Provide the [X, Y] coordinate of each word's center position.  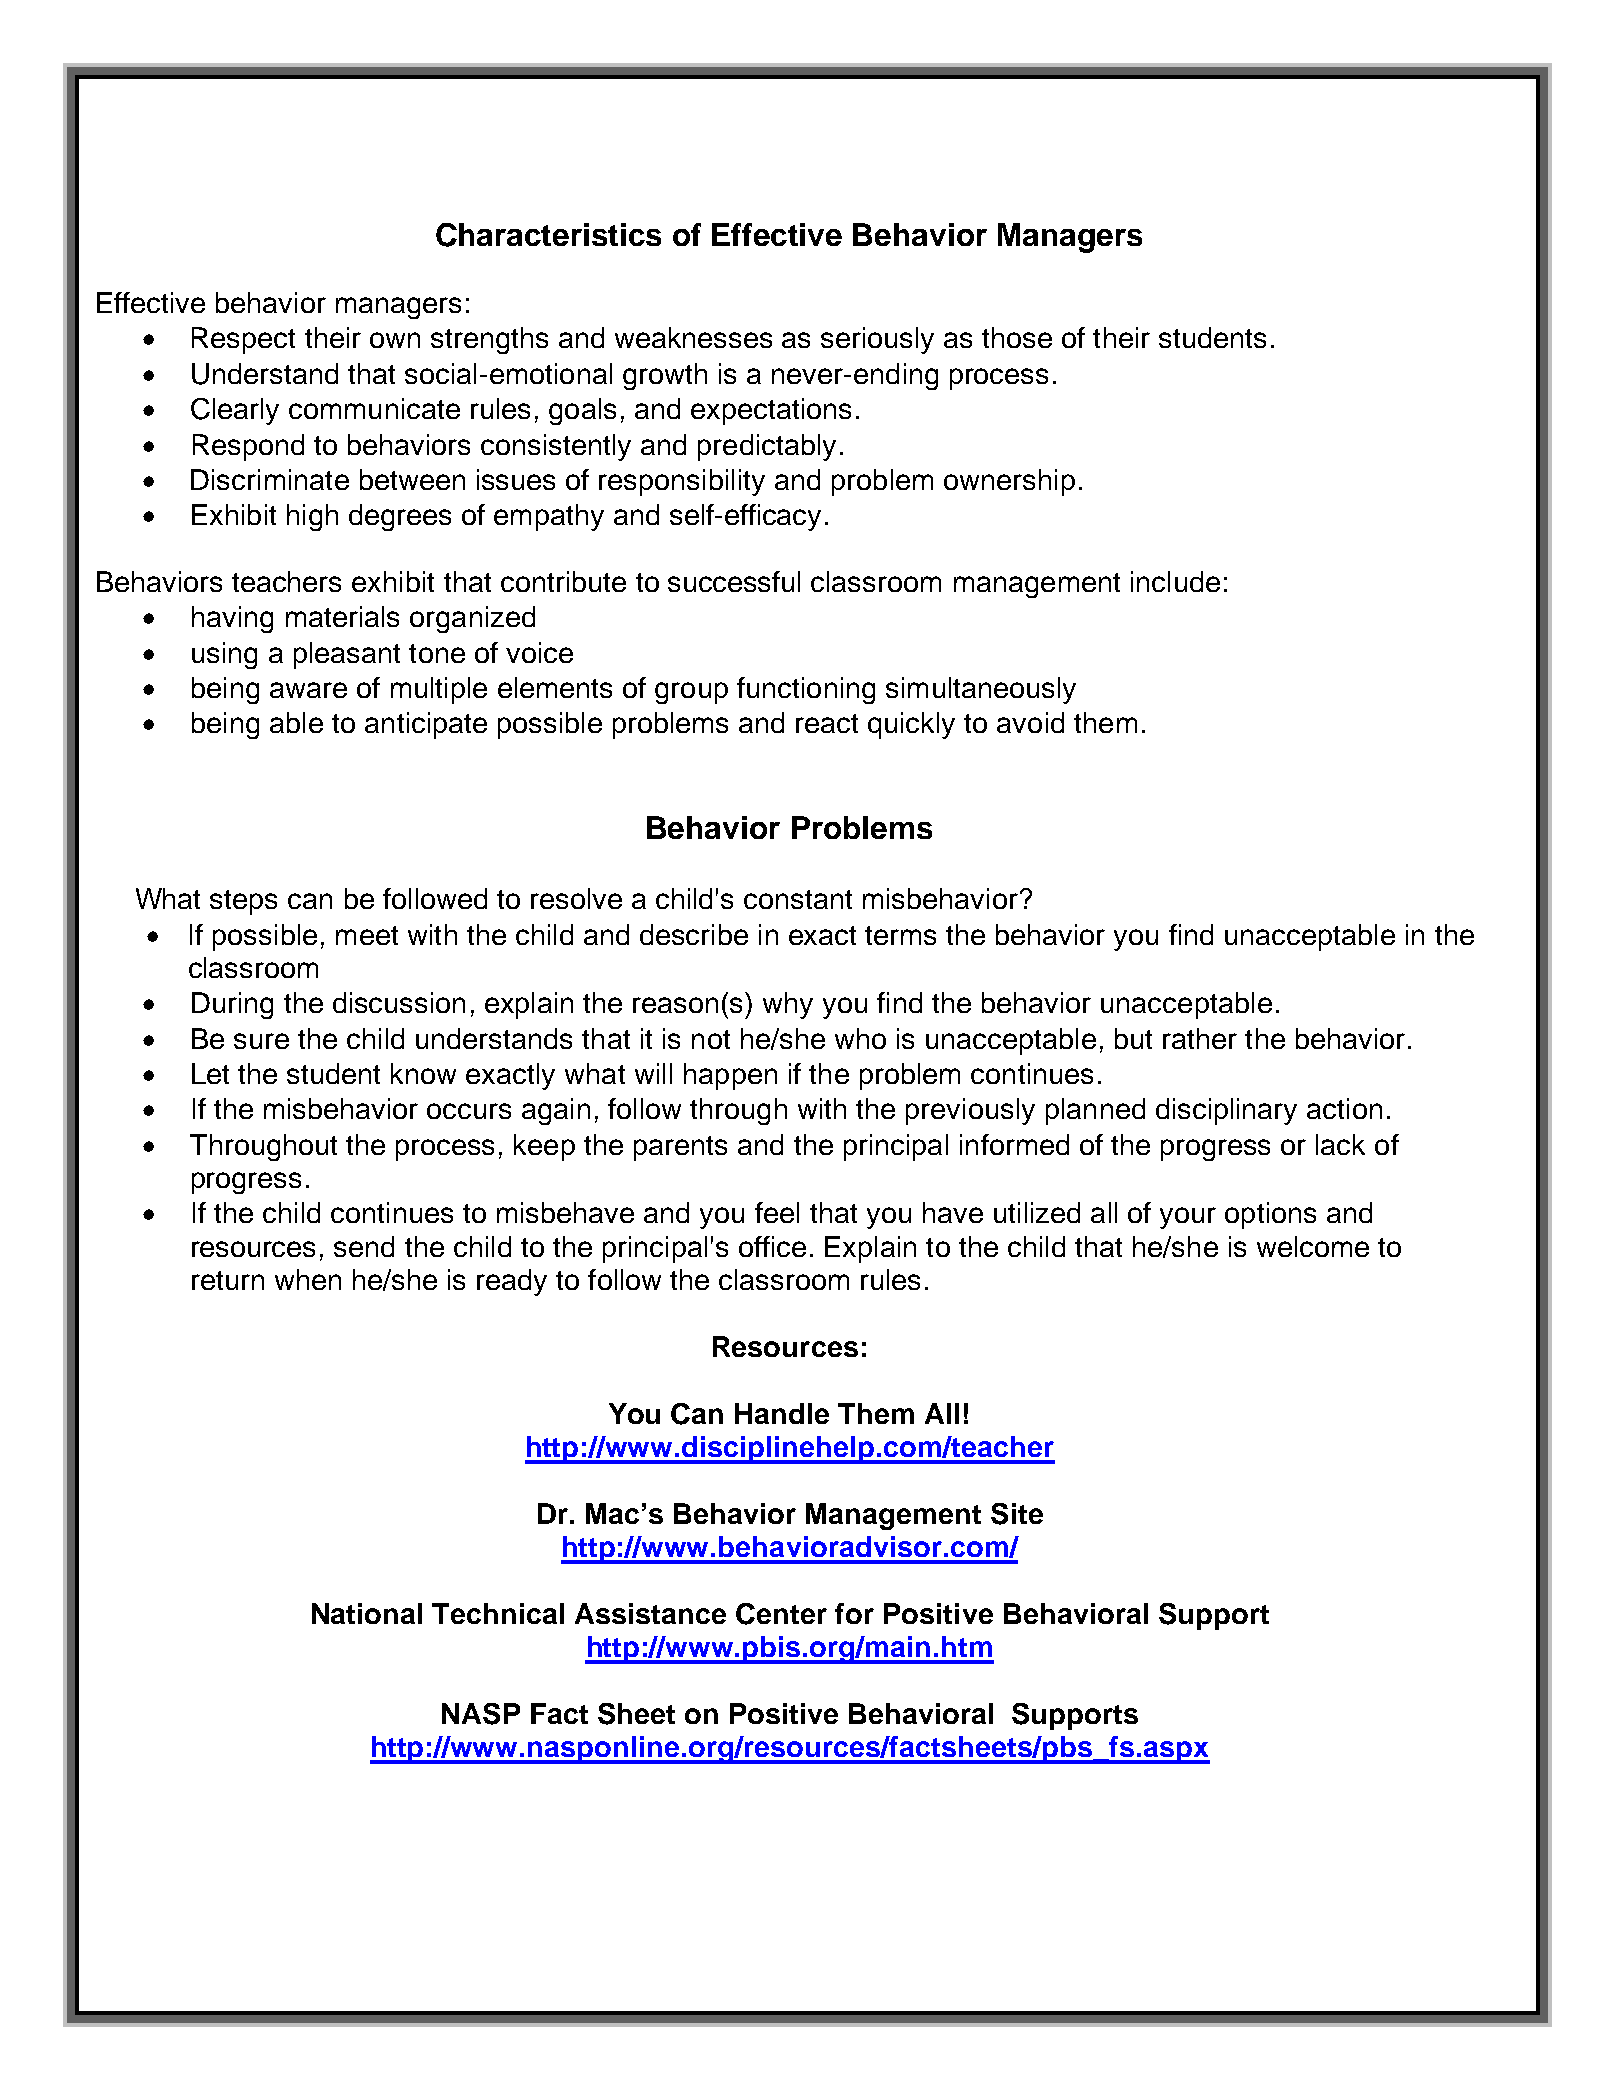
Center [781, 1614]
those [1017, 337]
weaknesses [693, 337]
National [367, 1613]
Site [1017, 1514]
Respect [243, 340]
